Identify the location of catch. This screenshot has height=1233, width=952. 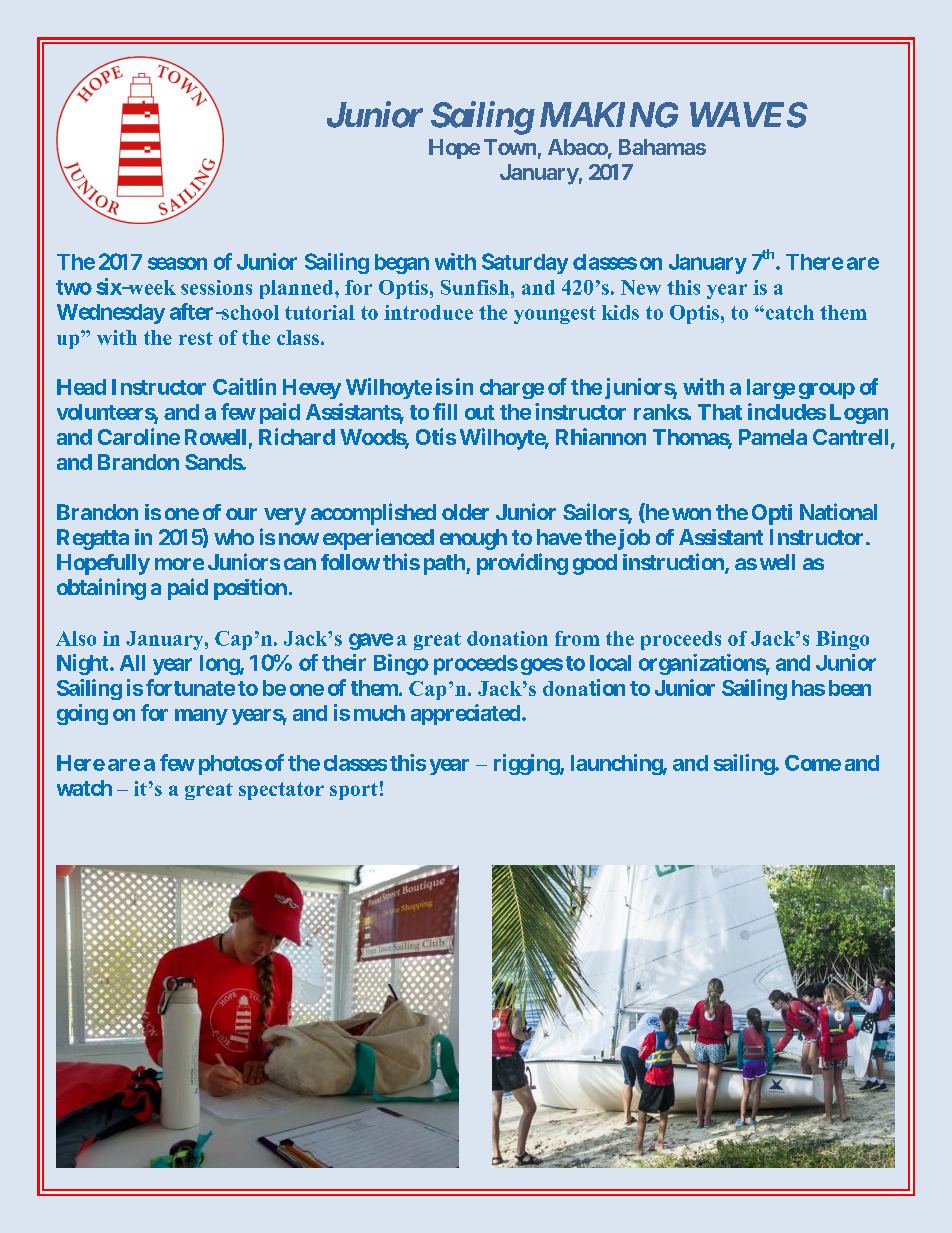
(788, 312).
